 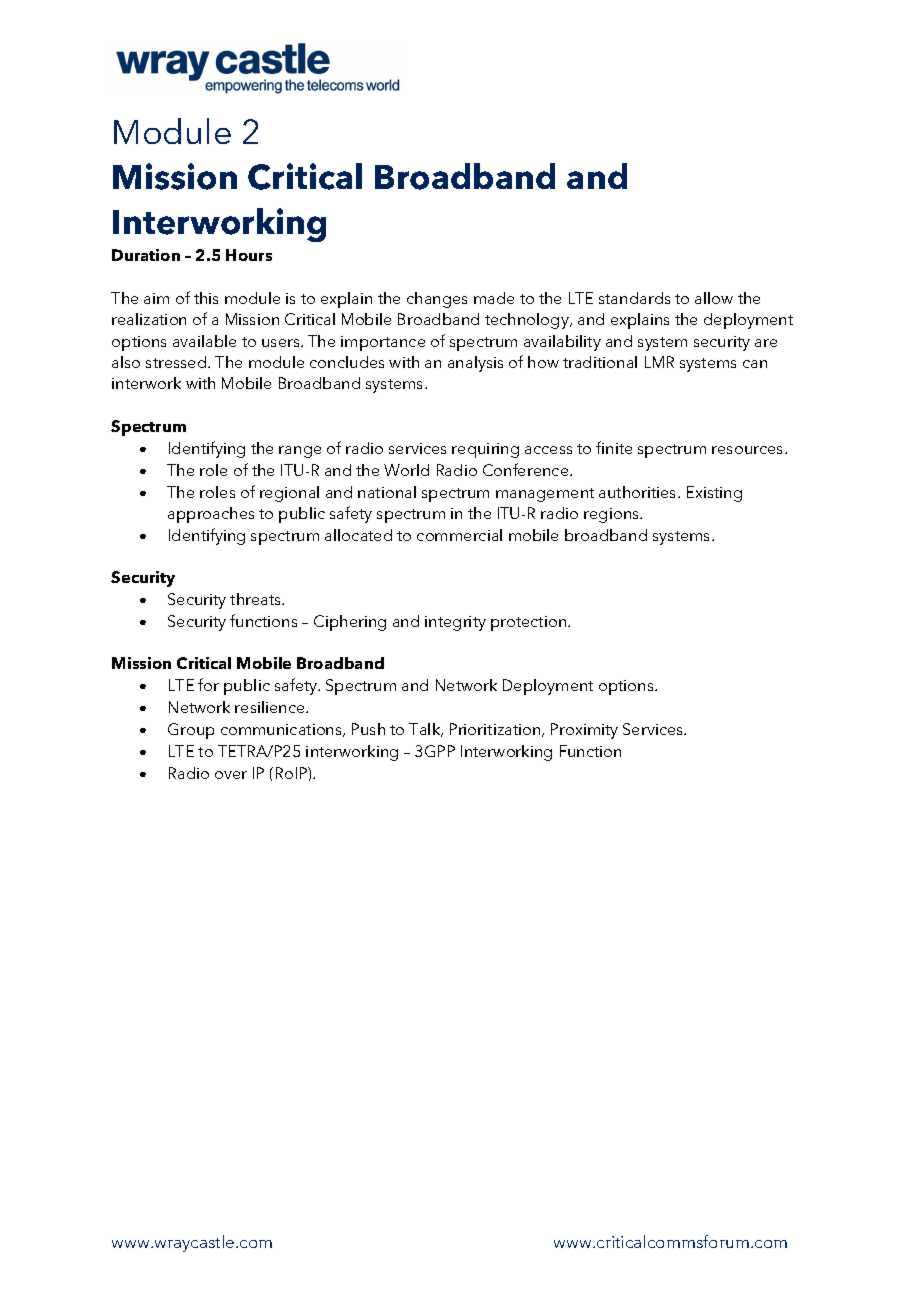 What do you see at coordinates (455, 623) in the screenshot?
I see `integrity` at bounding box center [455, 623].
